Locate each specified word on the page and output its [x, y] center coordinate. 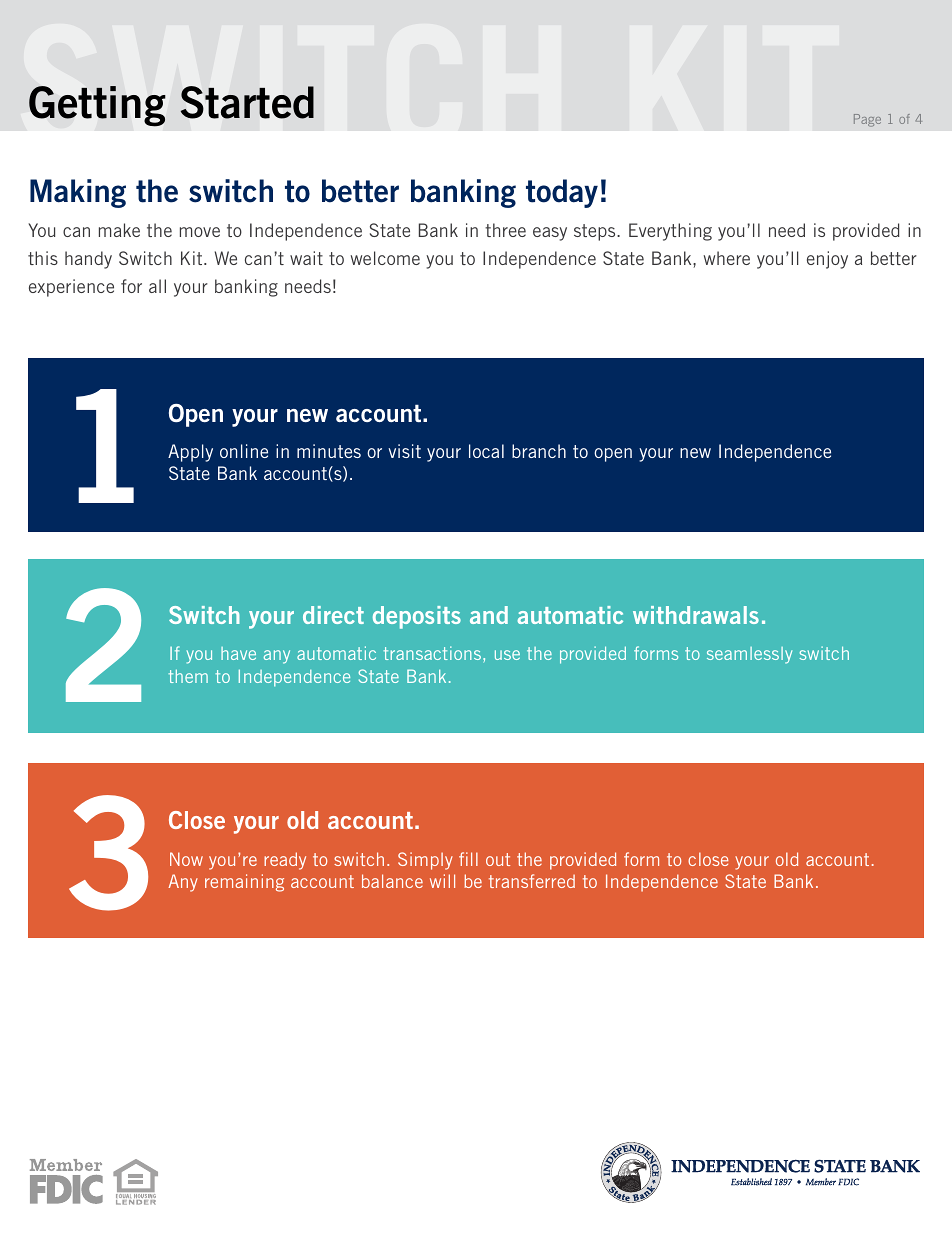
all [157, 286]
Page [867, 120]
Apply [190, 453]
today [562, 193]
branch [539, 451]
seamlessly [749, 655]
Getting [97, 106]
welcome [385, 258]
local [486, 451]
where [727, 258]
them [188, 676]
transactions [433, 653]
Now [186, 859]
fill [468, 859]
